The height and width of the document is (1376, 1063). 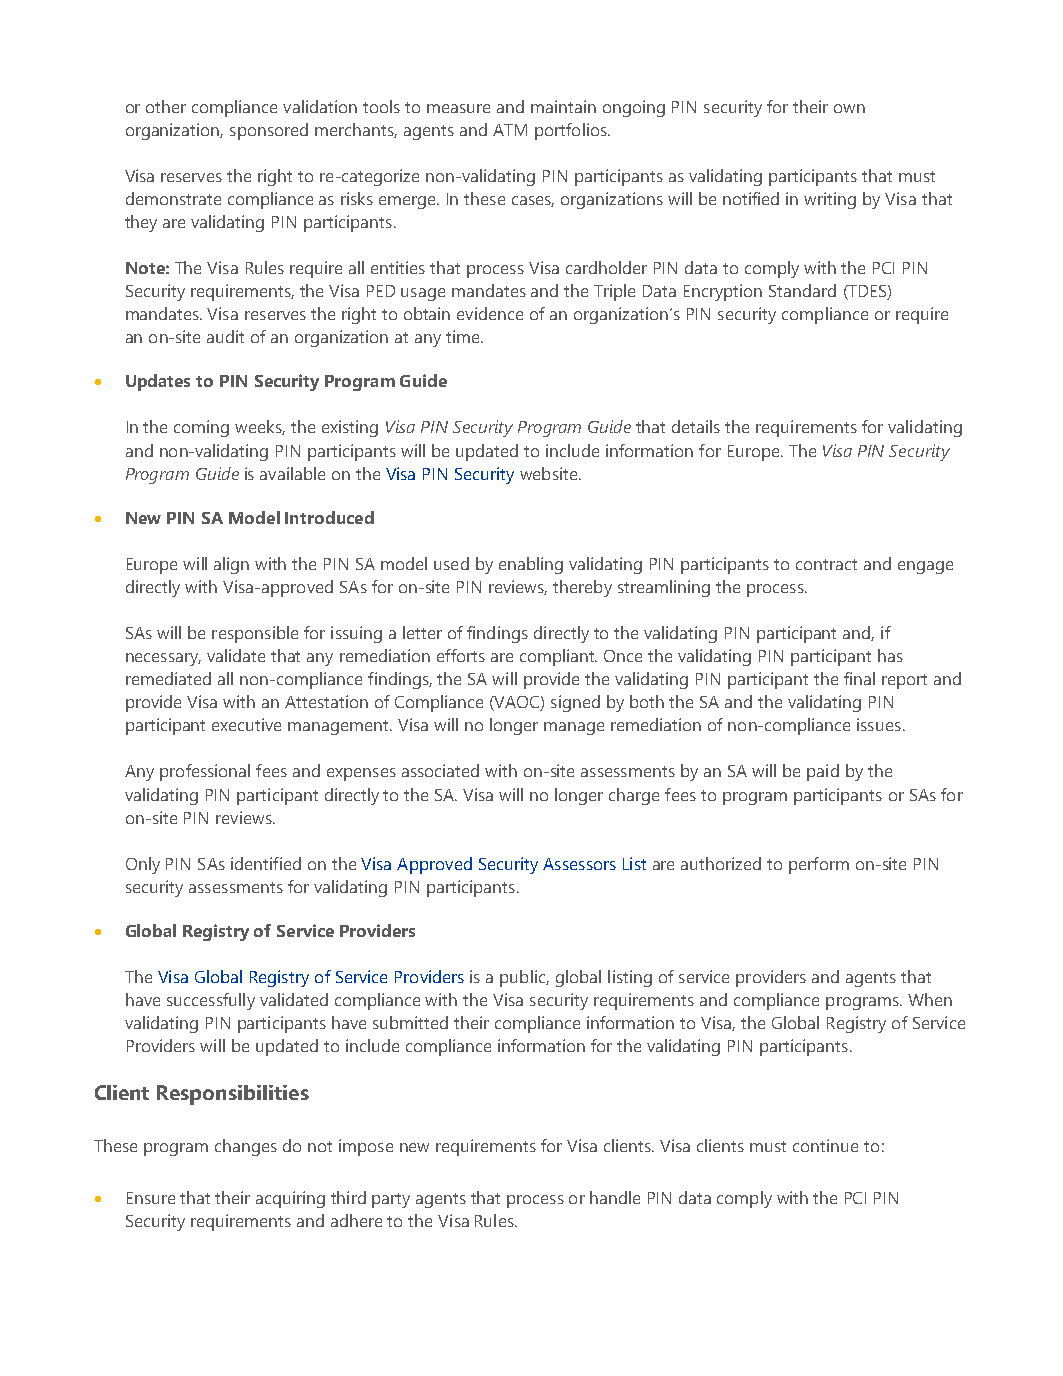 What do you see at coordinates (558, 657) in the document?
I see `compliant` at bounding box center [558, 657].
